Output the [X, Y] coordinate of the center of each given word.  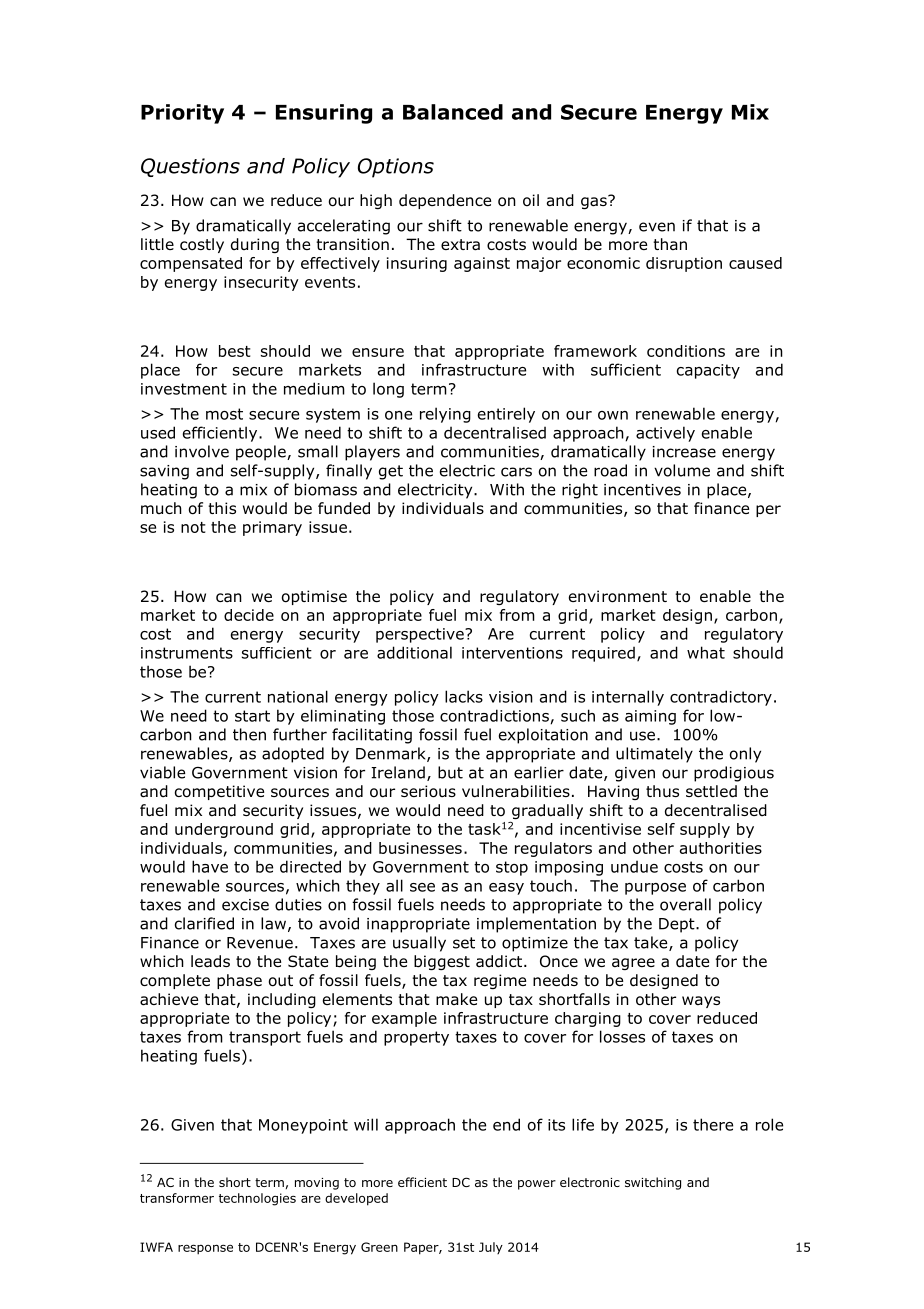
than [670, 244]
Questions [190, 167]
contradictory [721, 698]
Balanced [453, 112]
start [252, 716]
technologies [257, 1199]
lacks [464, 696]
